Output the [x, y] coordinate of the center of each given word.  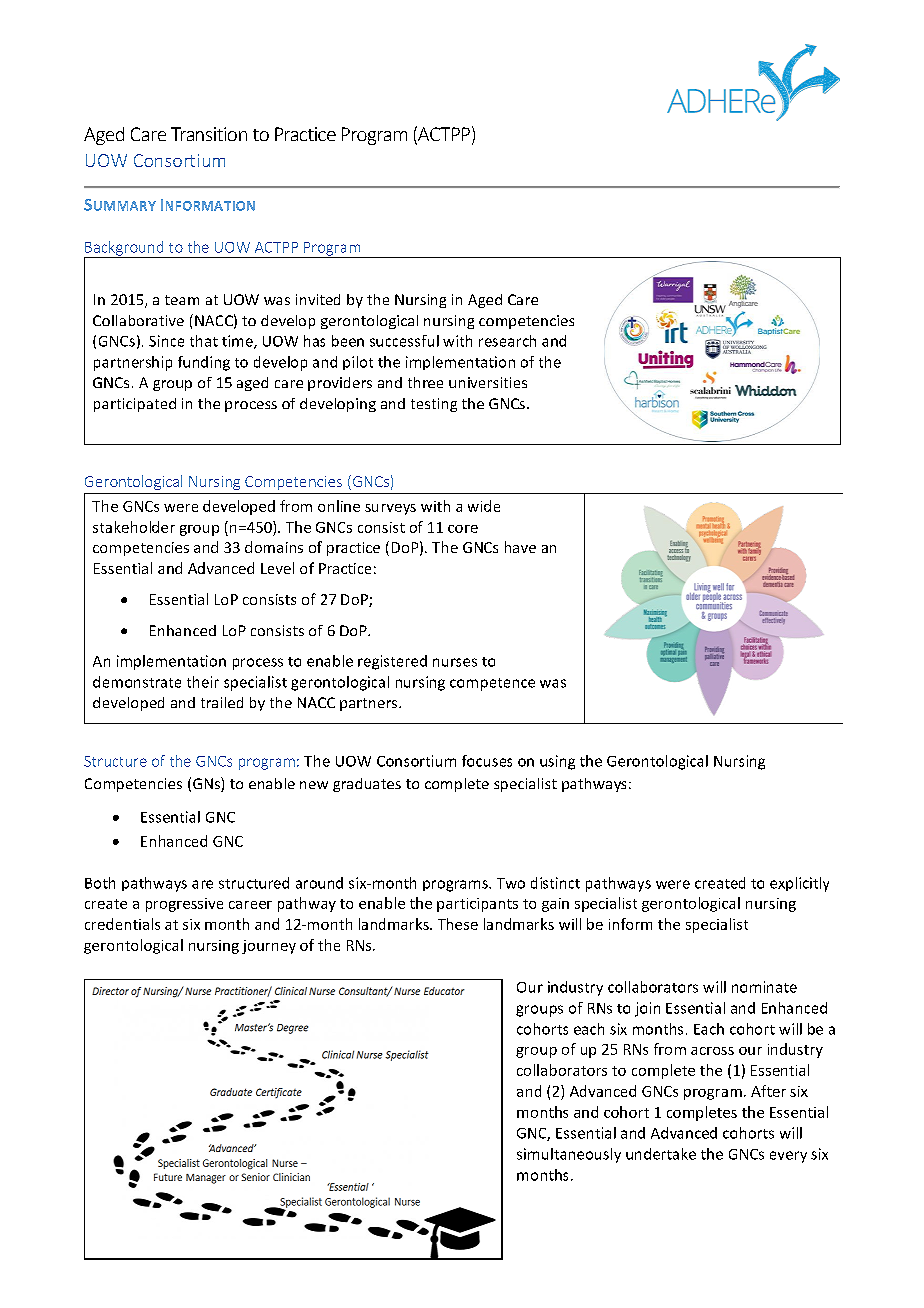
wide [484, 506]
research [507, 341]
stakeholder [134, 527]
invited [318, 299]
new [314, 785]
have [520, 547]
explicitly [799, 884]
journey [269, 947]
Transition [209, 134]
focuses [487, 761]
